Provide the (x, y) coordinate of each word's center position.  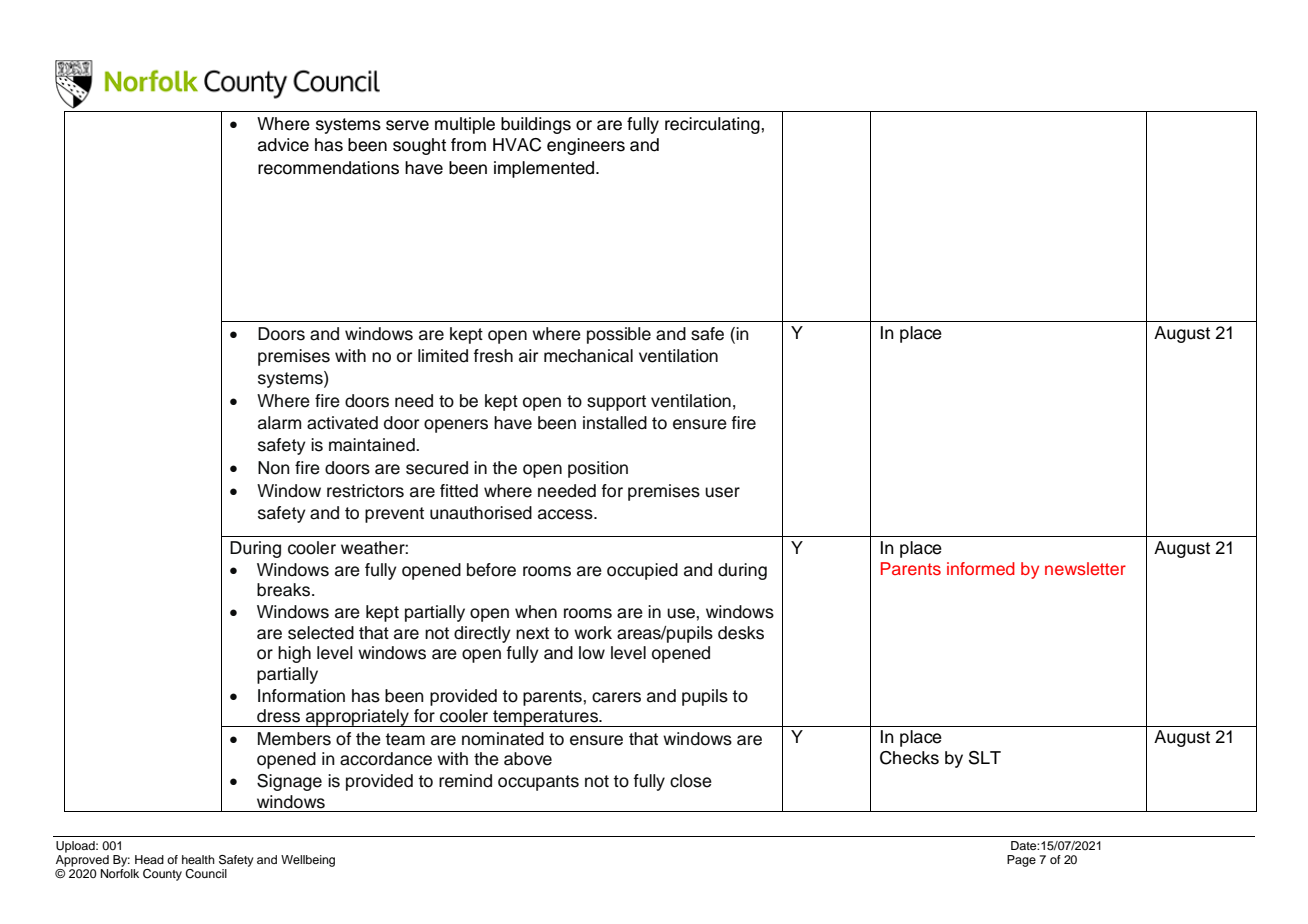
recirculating (713, 125)
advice (283, 145)
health (198, 859)
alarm (279, 423)
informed (981, 568)
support (616, 403)
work (593, 633)
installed (615, 423)
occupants (538, 783)
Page (1021, 861)
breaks (285, 590)
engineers (586, 146)
